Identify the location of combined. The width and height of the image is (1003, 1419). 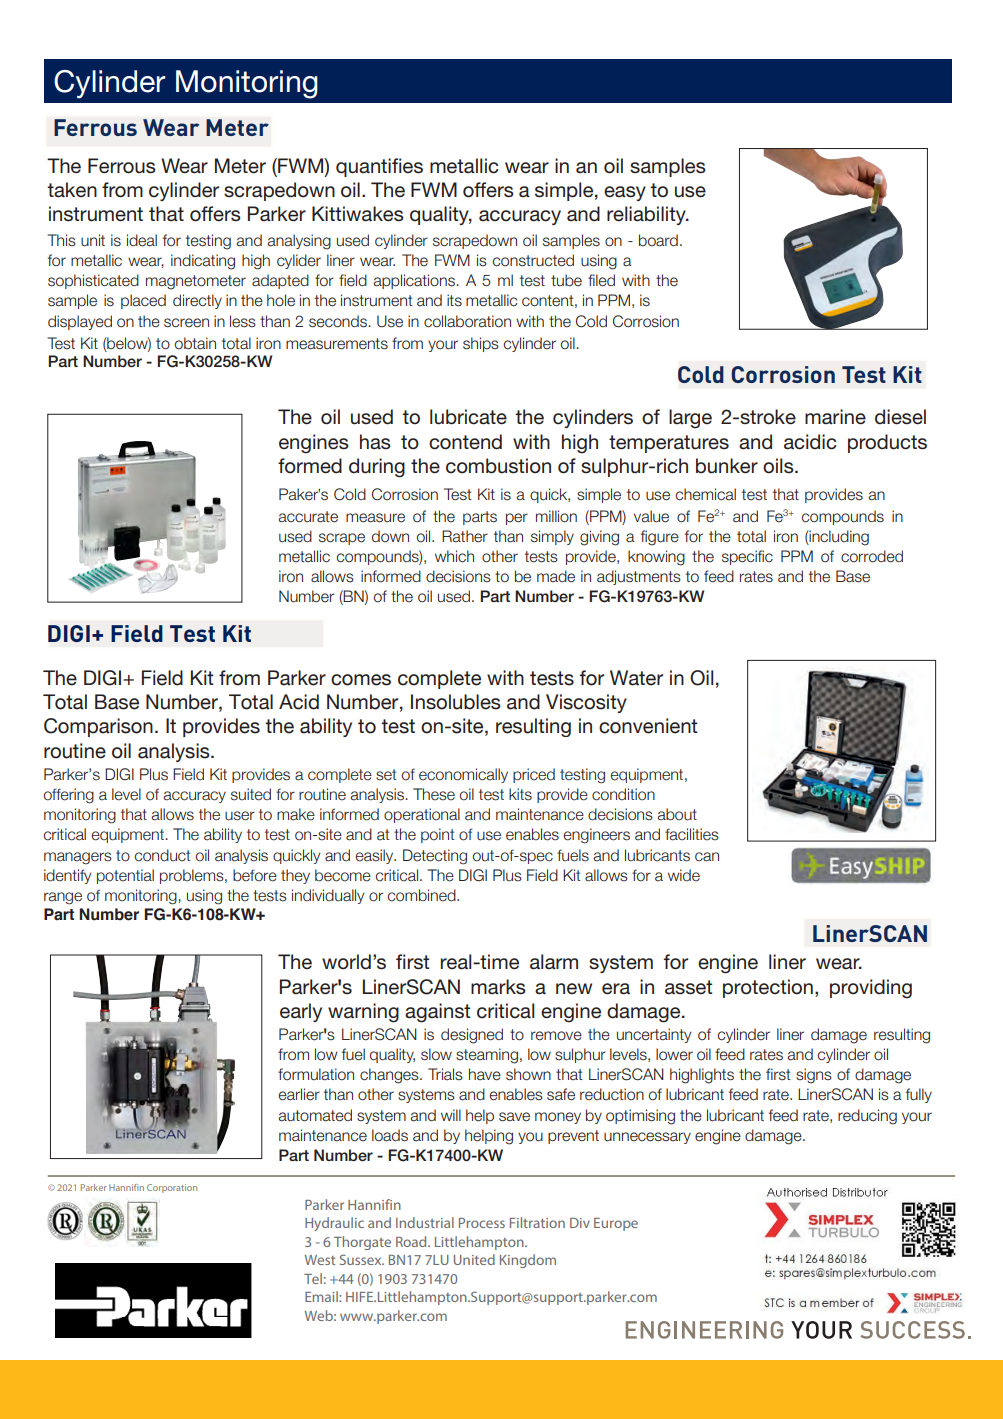
(423, 895).
